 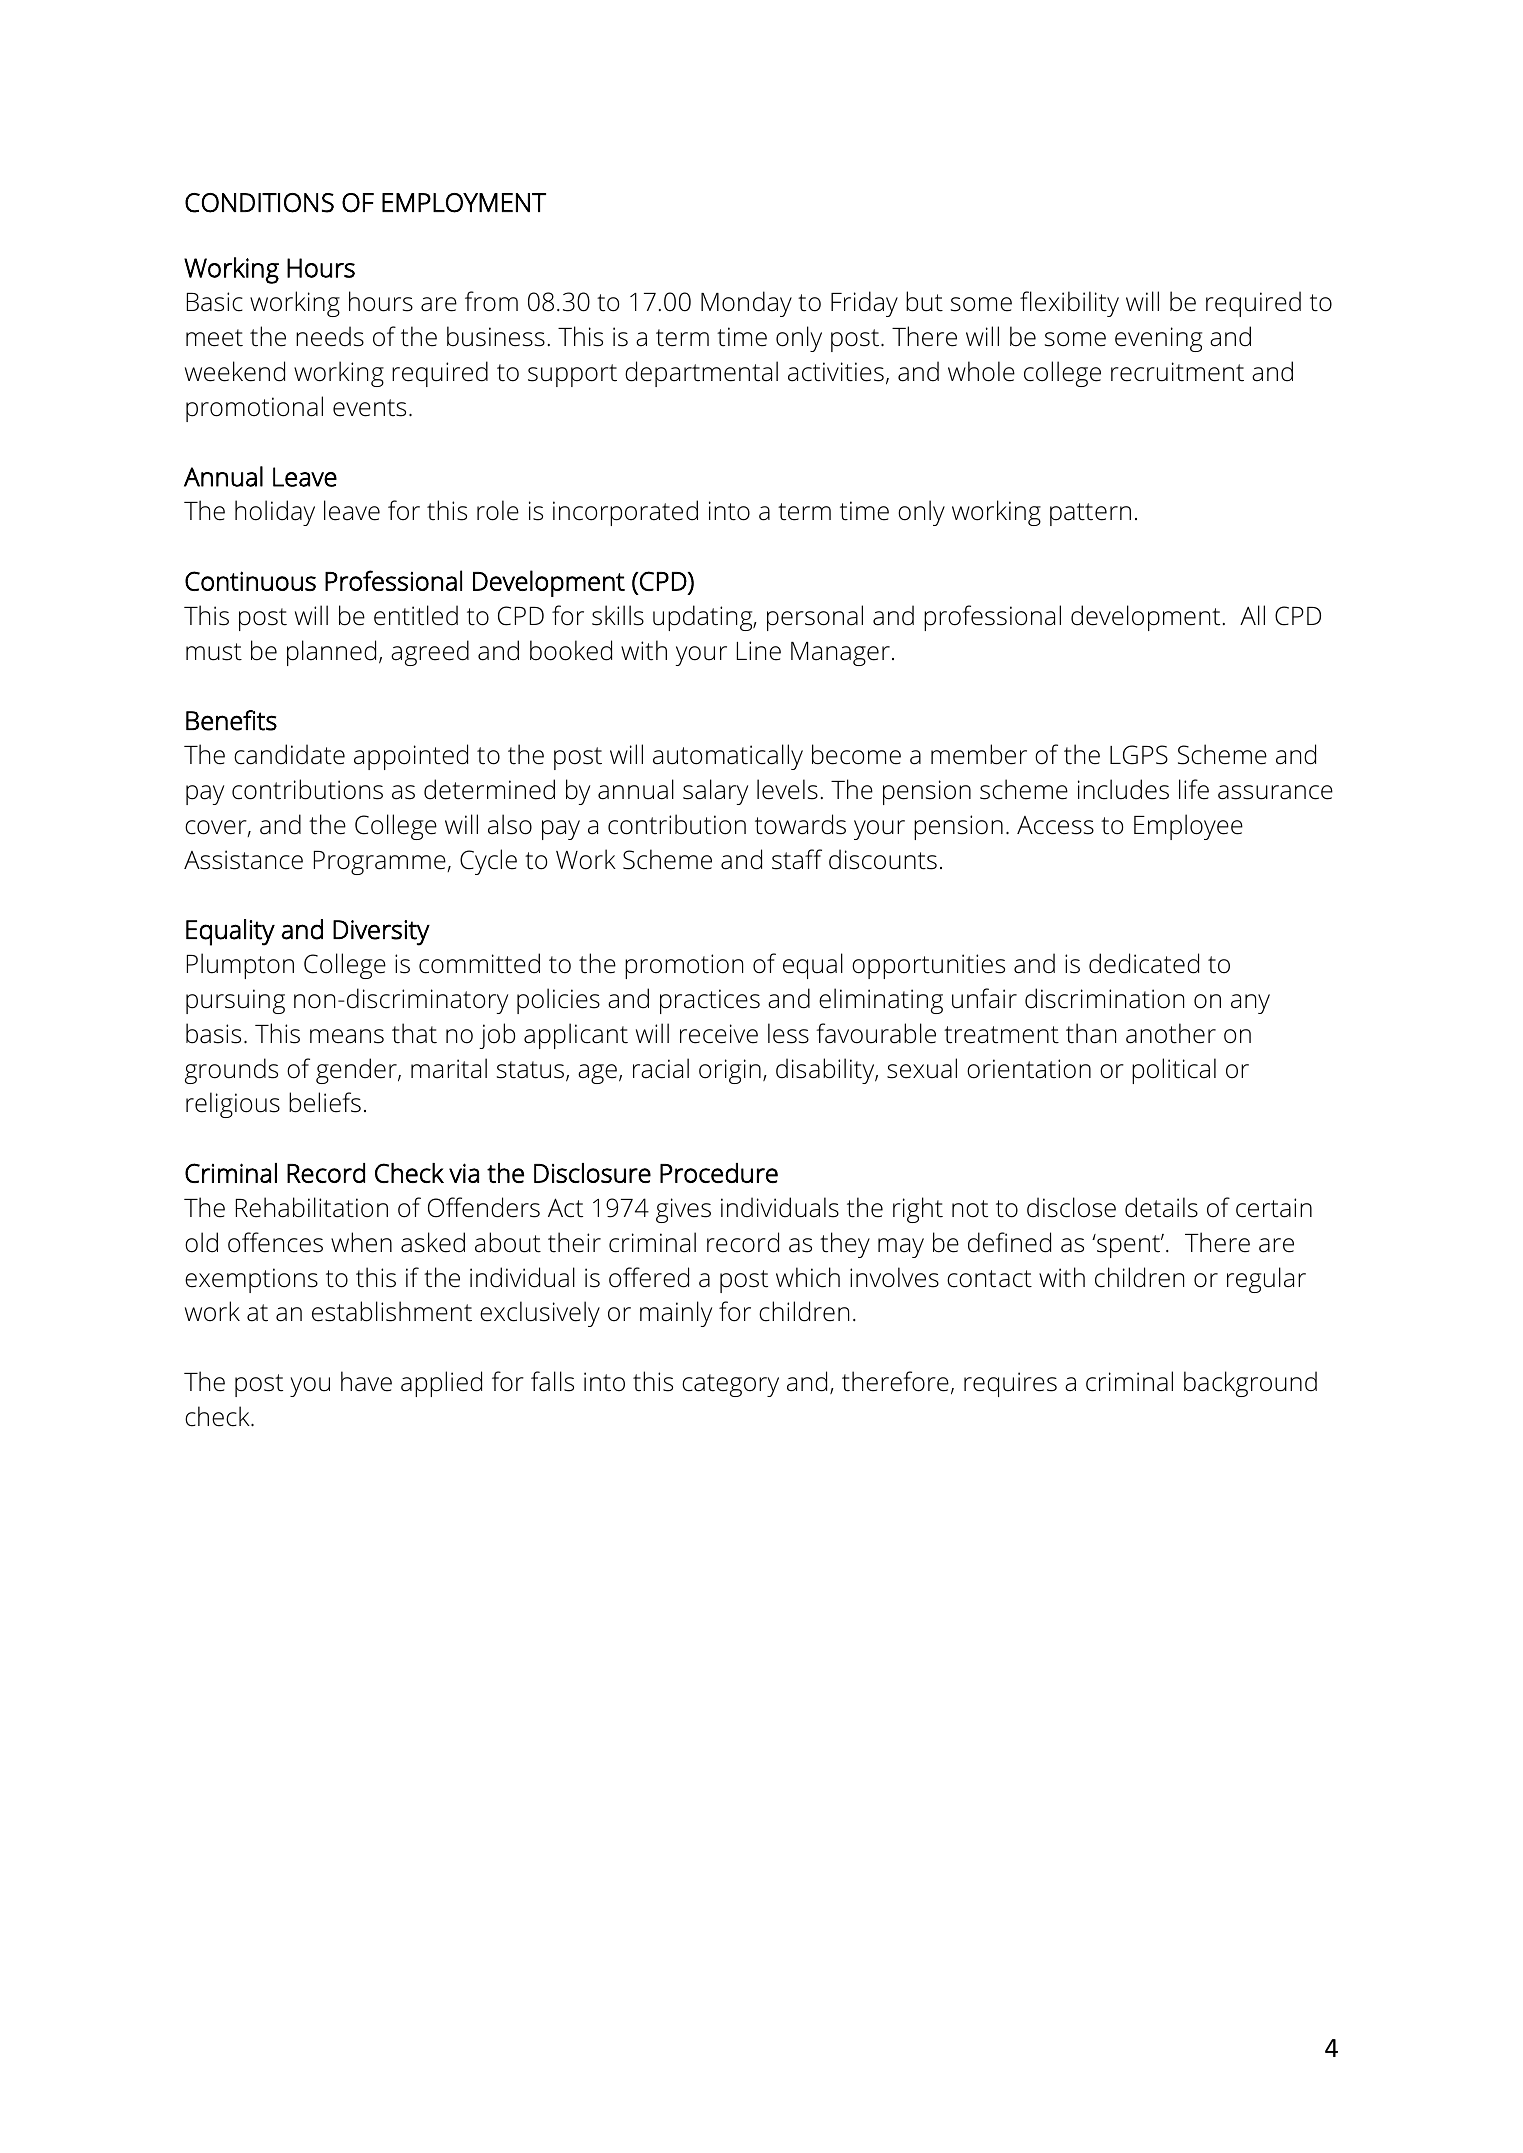 What do you see at coordinates (1069, 304) in the screenshot?
I see `flexibility` at bounding box center [1069, 304].
